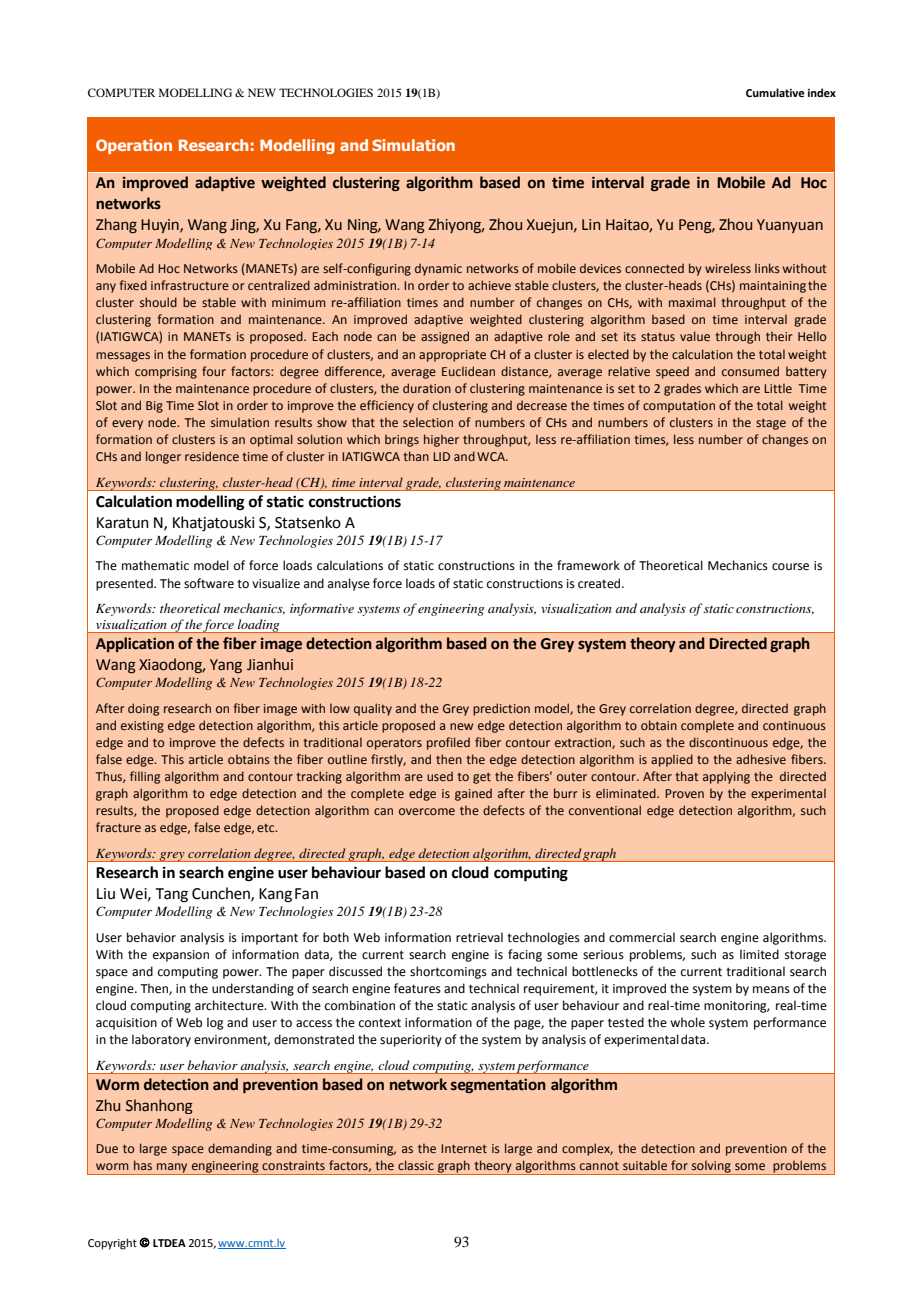 The height and width of the screenshot is (1307, 924). I want to click on Cumulative, so click(775, 92).
